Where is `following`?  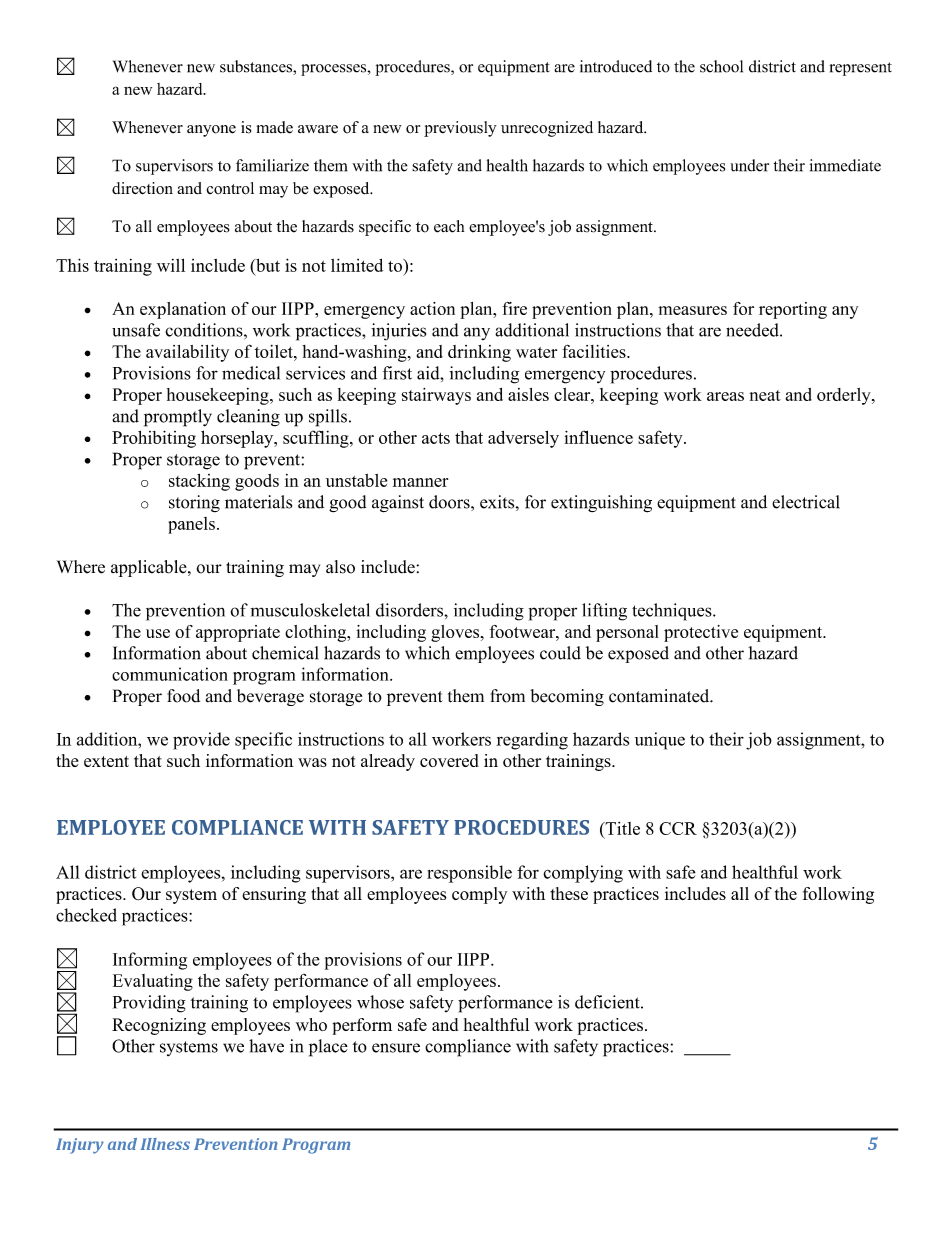
following is located at coordinates (838, 895).
